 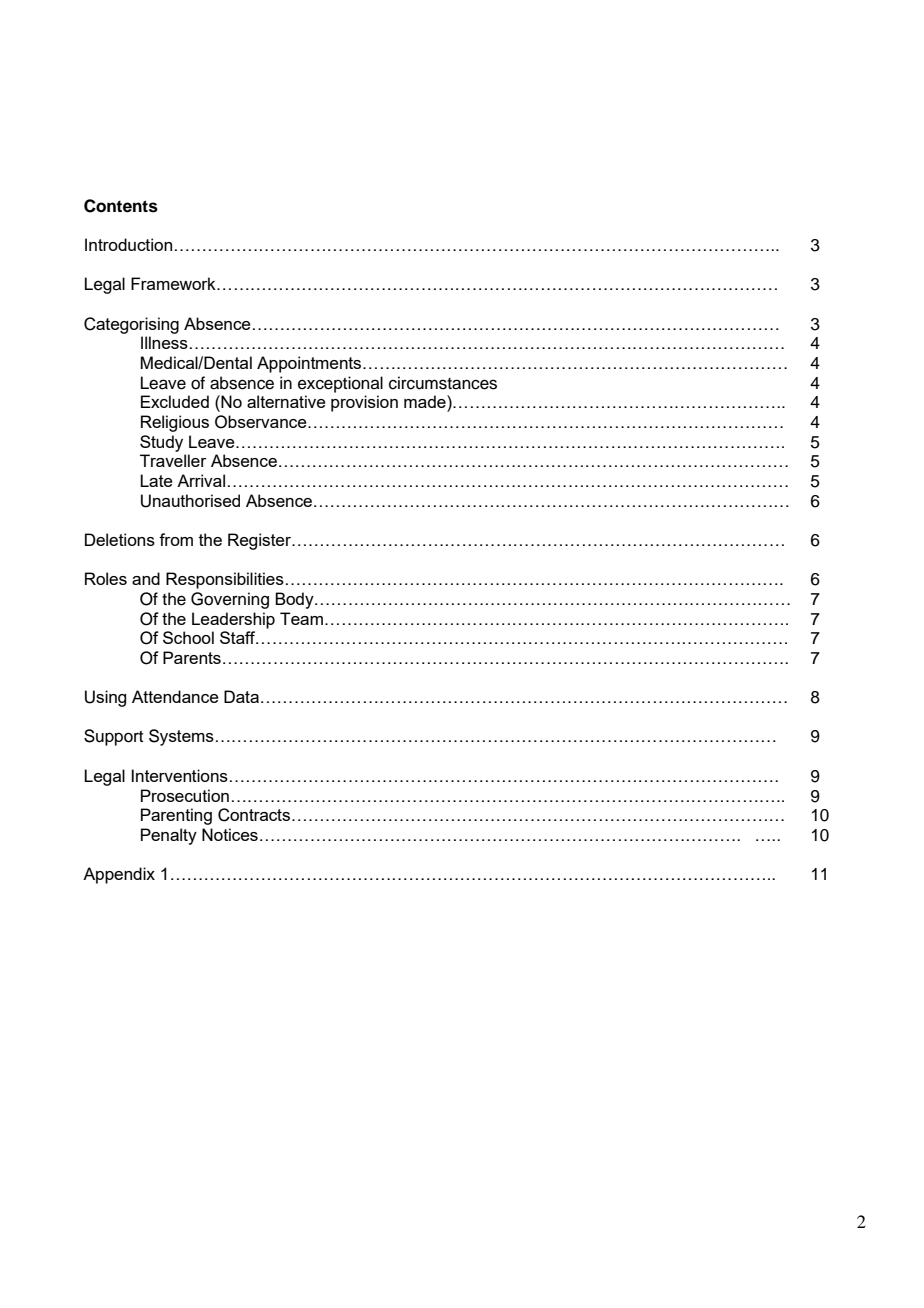 What do you see at coordinates (174, 283) in the document?
I see `Framework` at bounding box center [174, 283].
